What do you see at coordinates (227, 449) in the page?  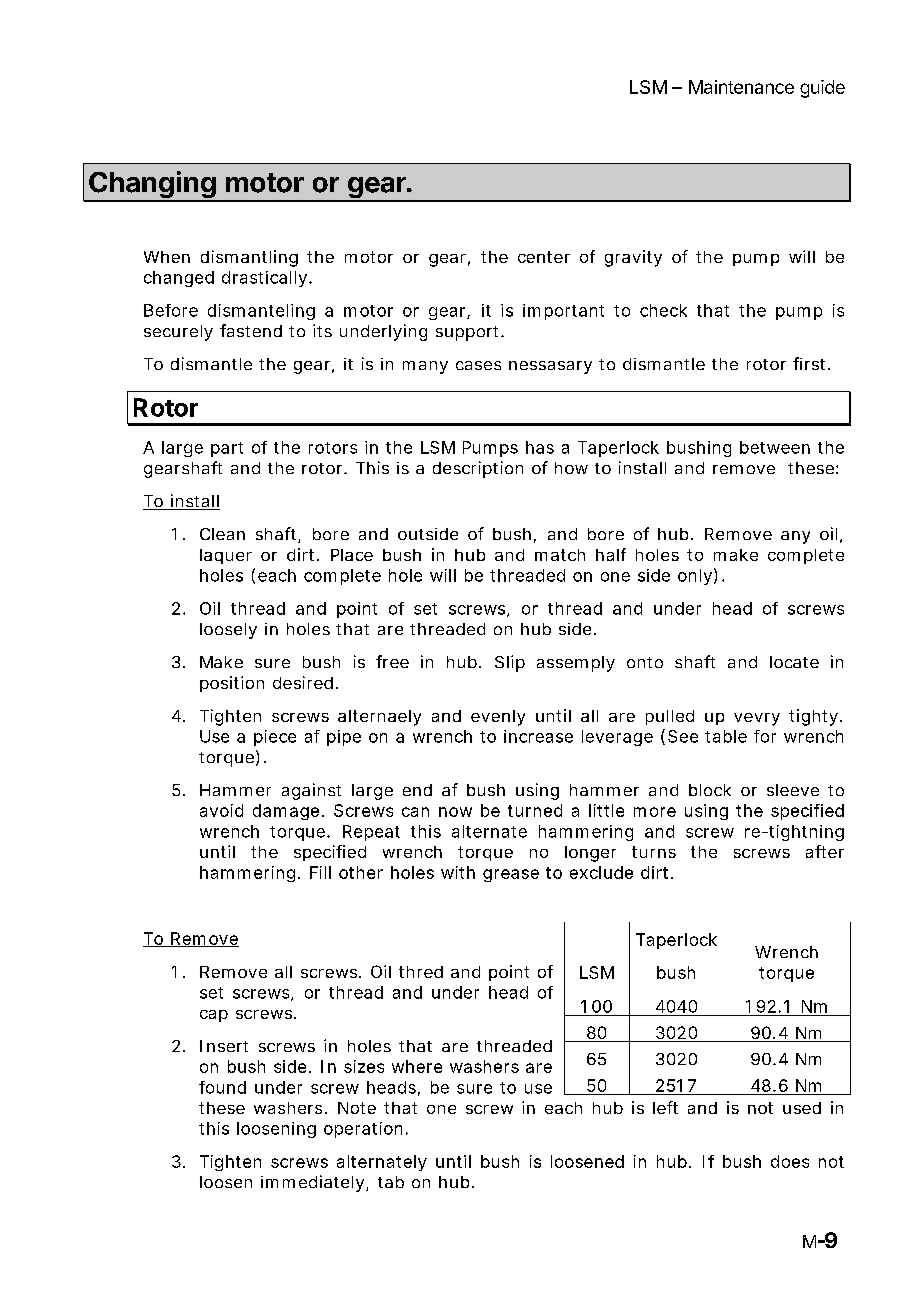 I see `part` at bounding box center [227, 449].
